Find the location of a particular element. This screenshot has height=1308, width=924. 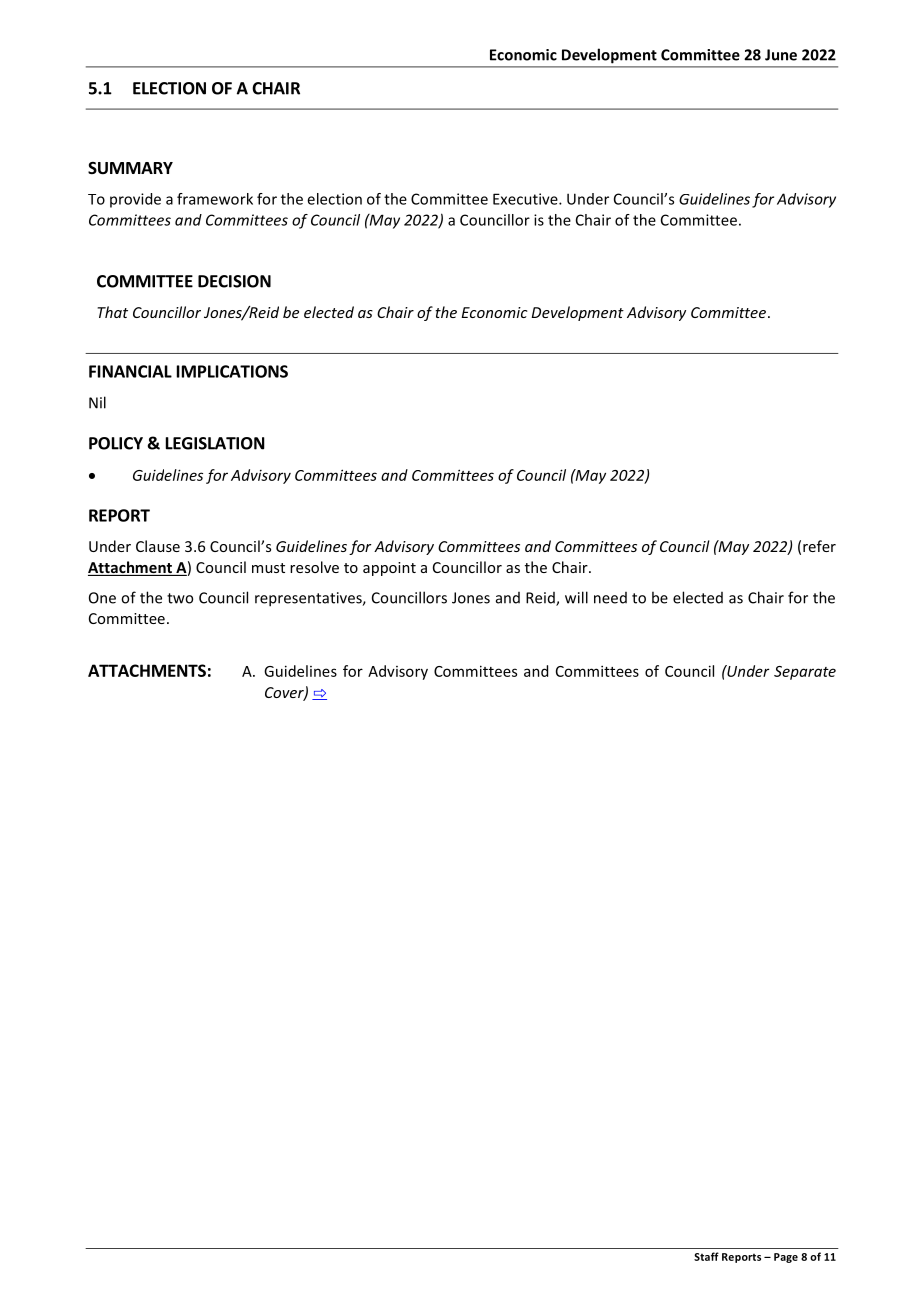

Staff is located at coordinates (706, 1256).
